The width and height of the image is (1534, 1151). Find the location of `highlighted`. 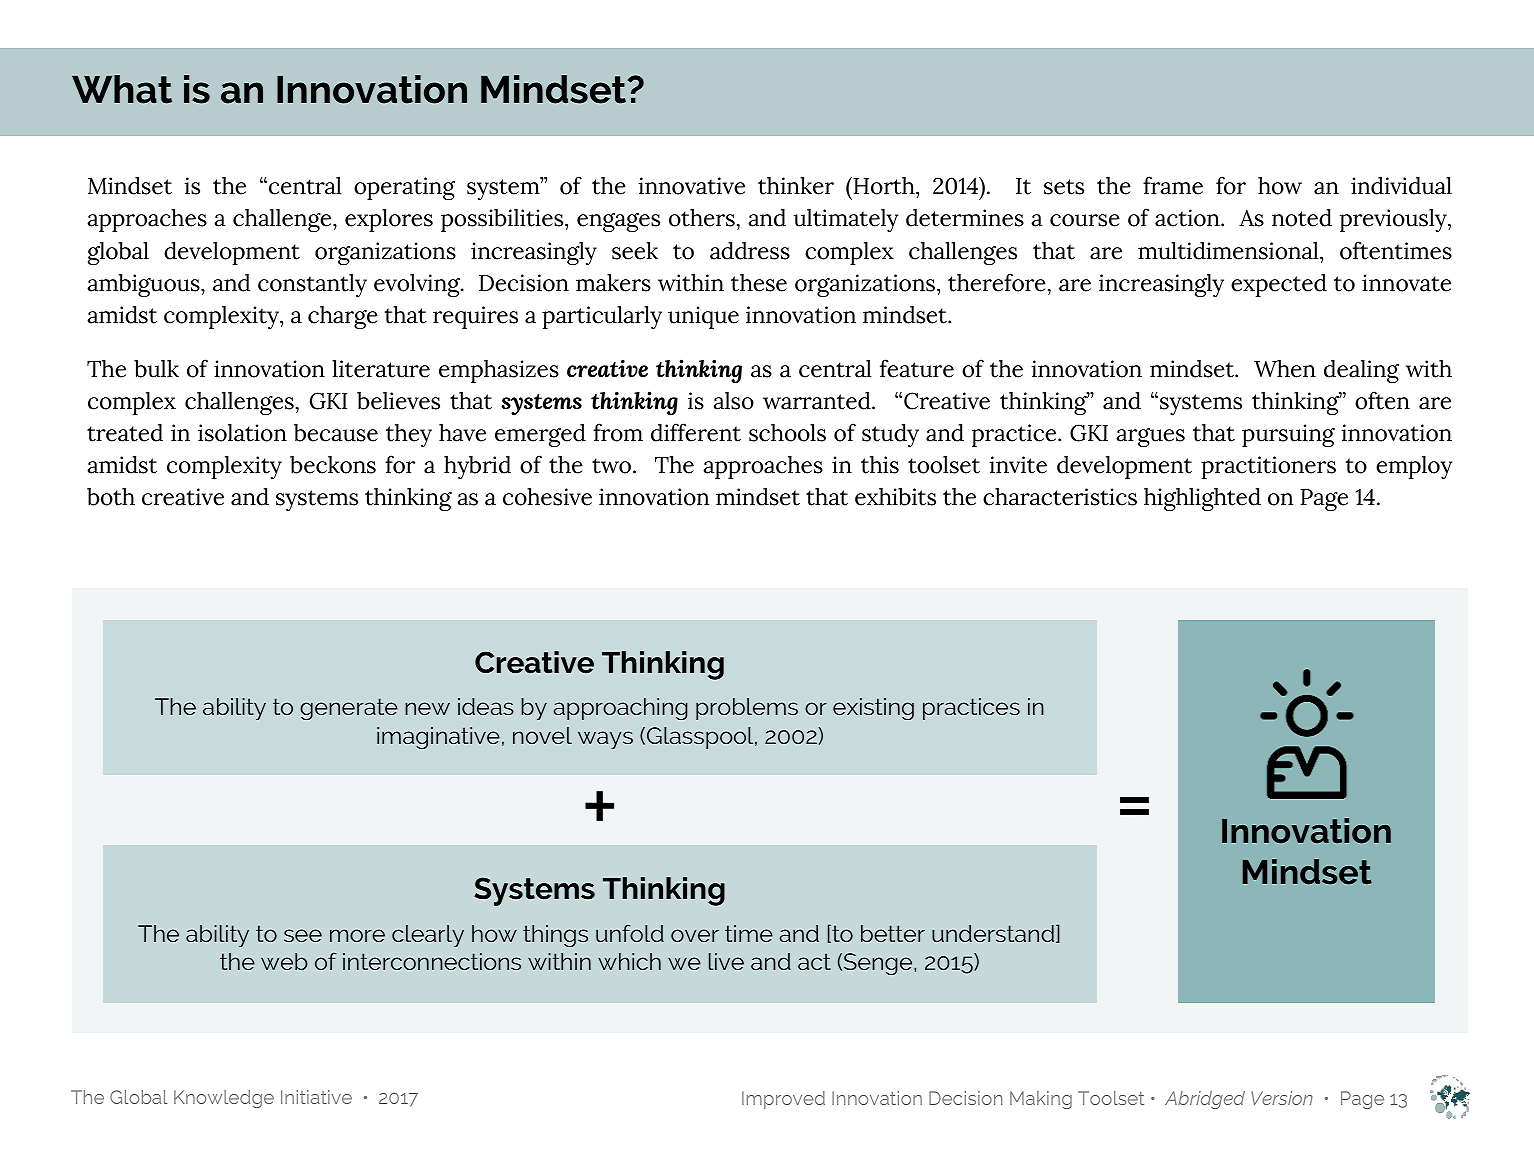

highlighted is located at coordinates (1202, 499).
